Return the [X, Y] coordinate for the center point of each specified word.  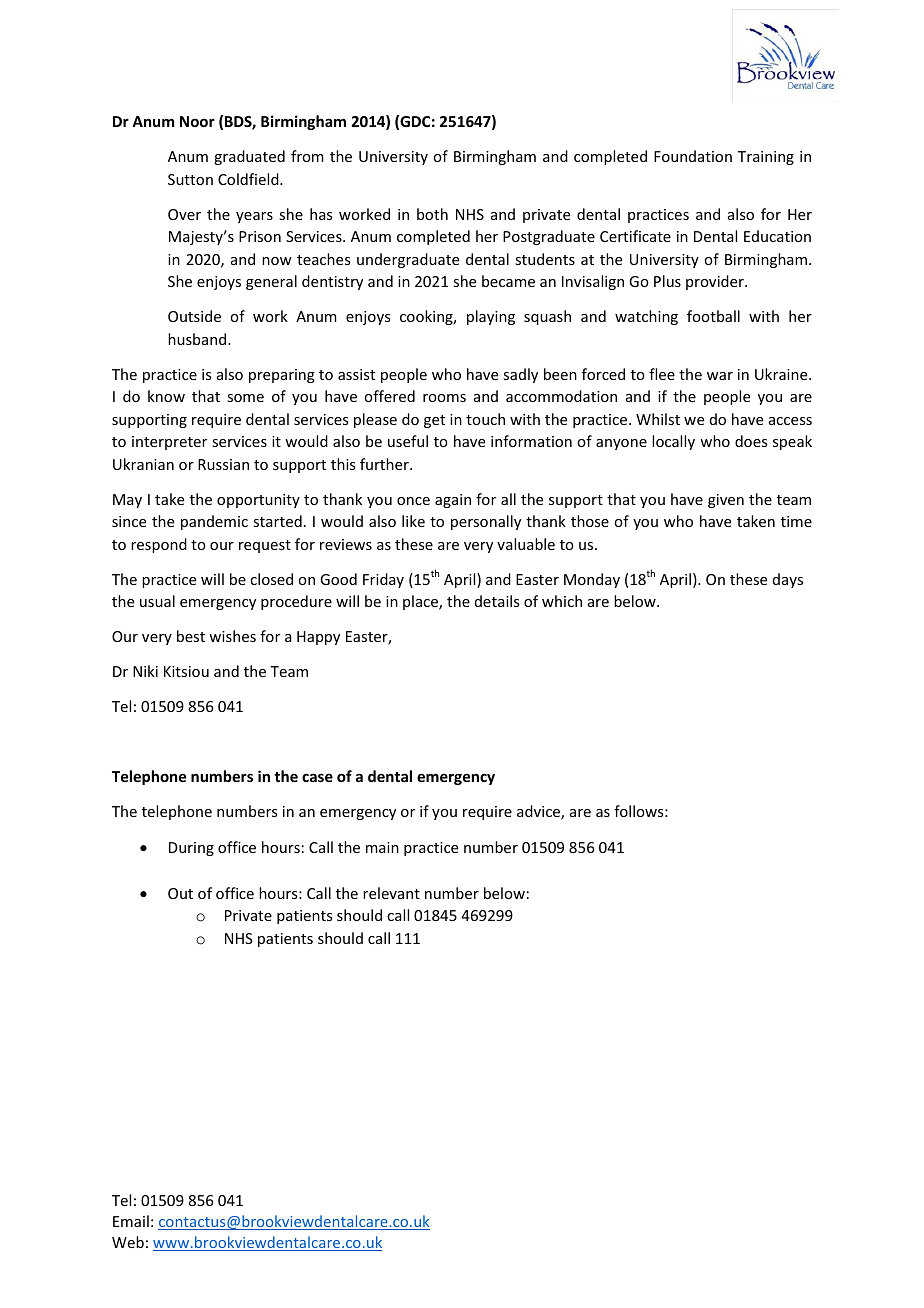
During [191, 849]
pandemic [214, 522]
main [382, 847]
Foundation [693, 156]
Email [131, 1221]
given [726, 501]
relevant [391, 893]
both [432, 214]
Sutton [190, 179]
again [453, 501]
